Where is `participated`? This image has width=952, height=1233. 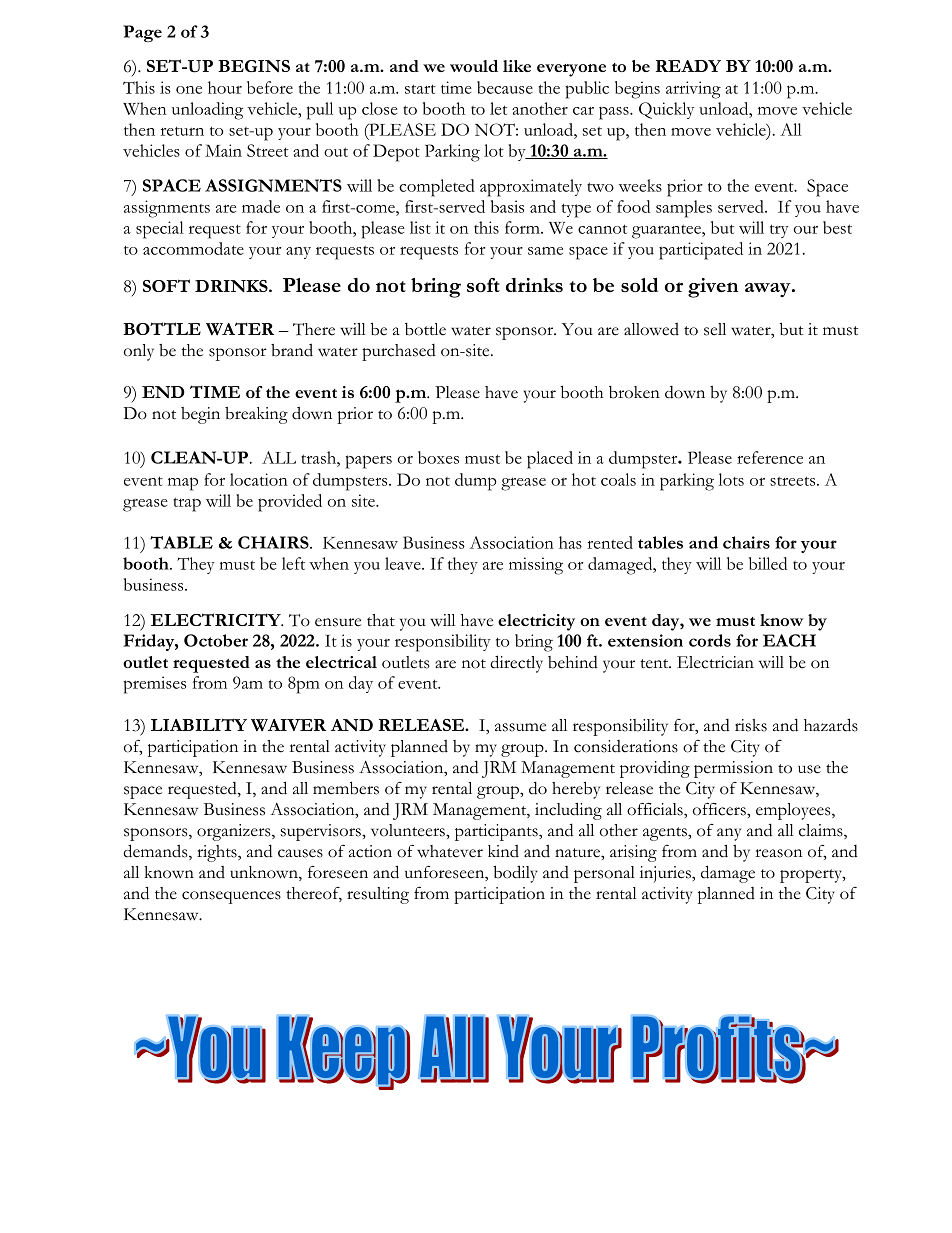
participated is located at coordinates (701, 251).
